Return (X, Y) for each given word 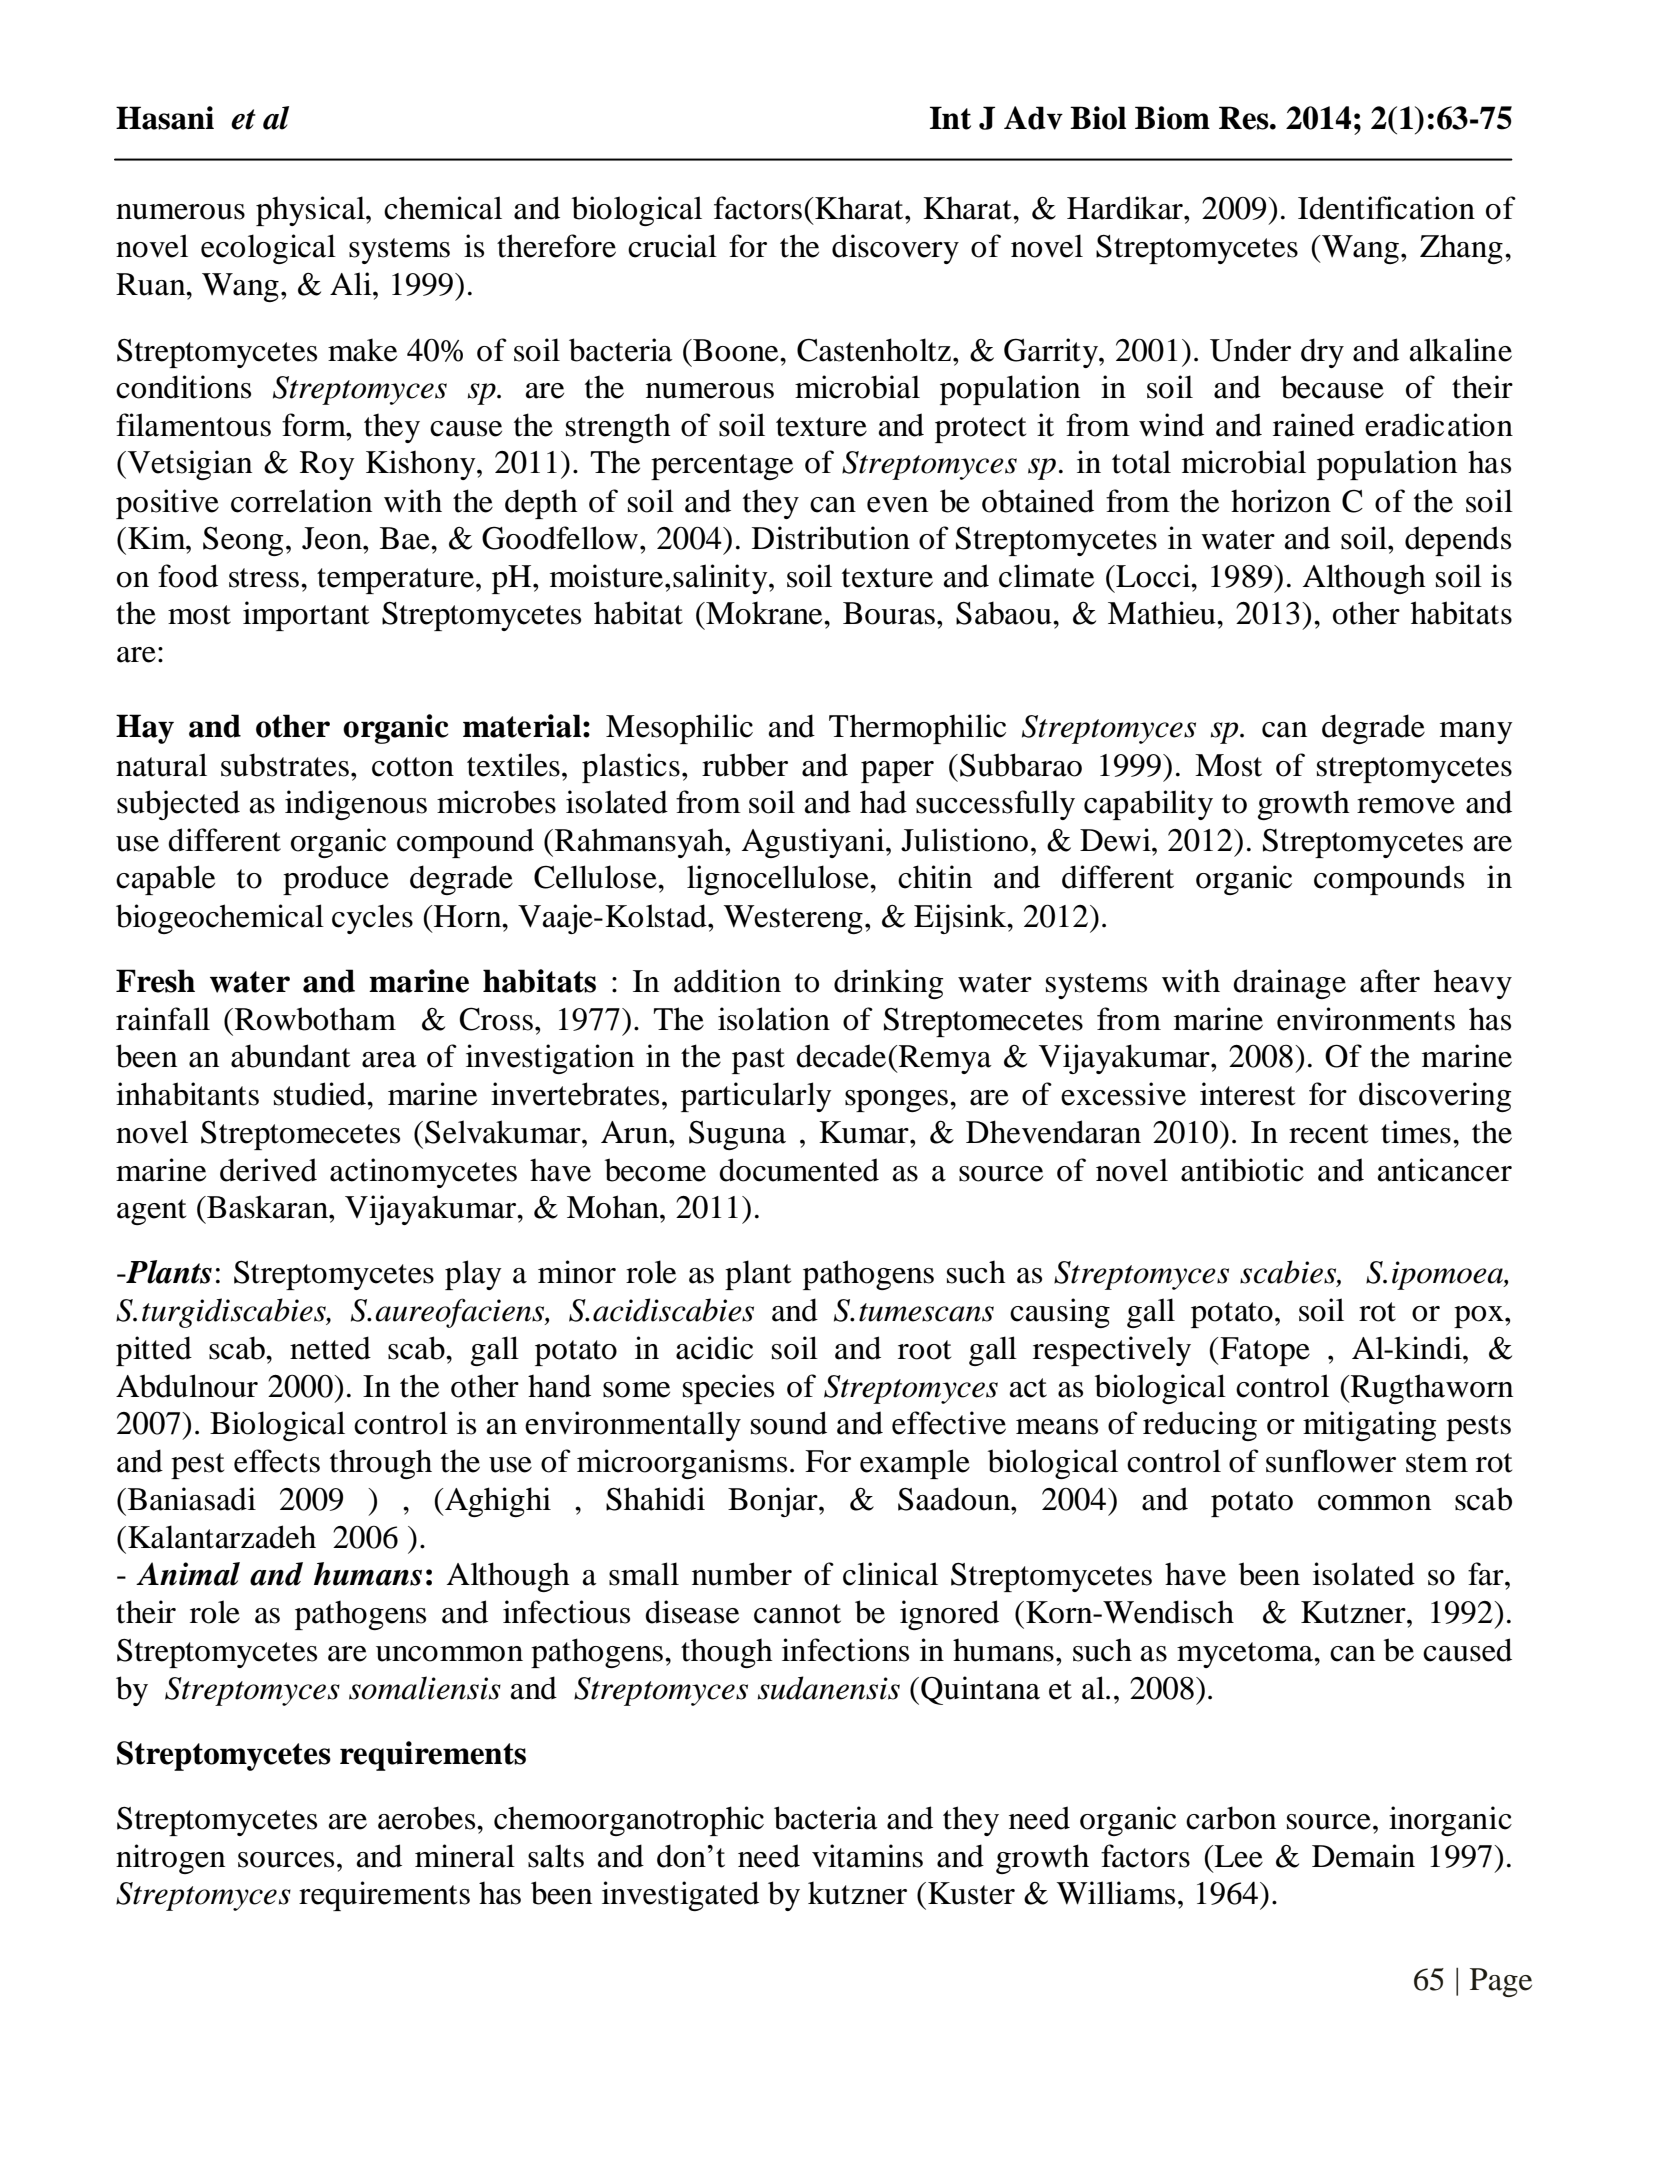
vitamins (867, 1856)
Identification (1386, 208)
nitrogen (170, 1859)
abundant (290, 1056)
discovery (895, 249)
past (758, 1061)
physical (311, 211)
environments (1366, 1019)
